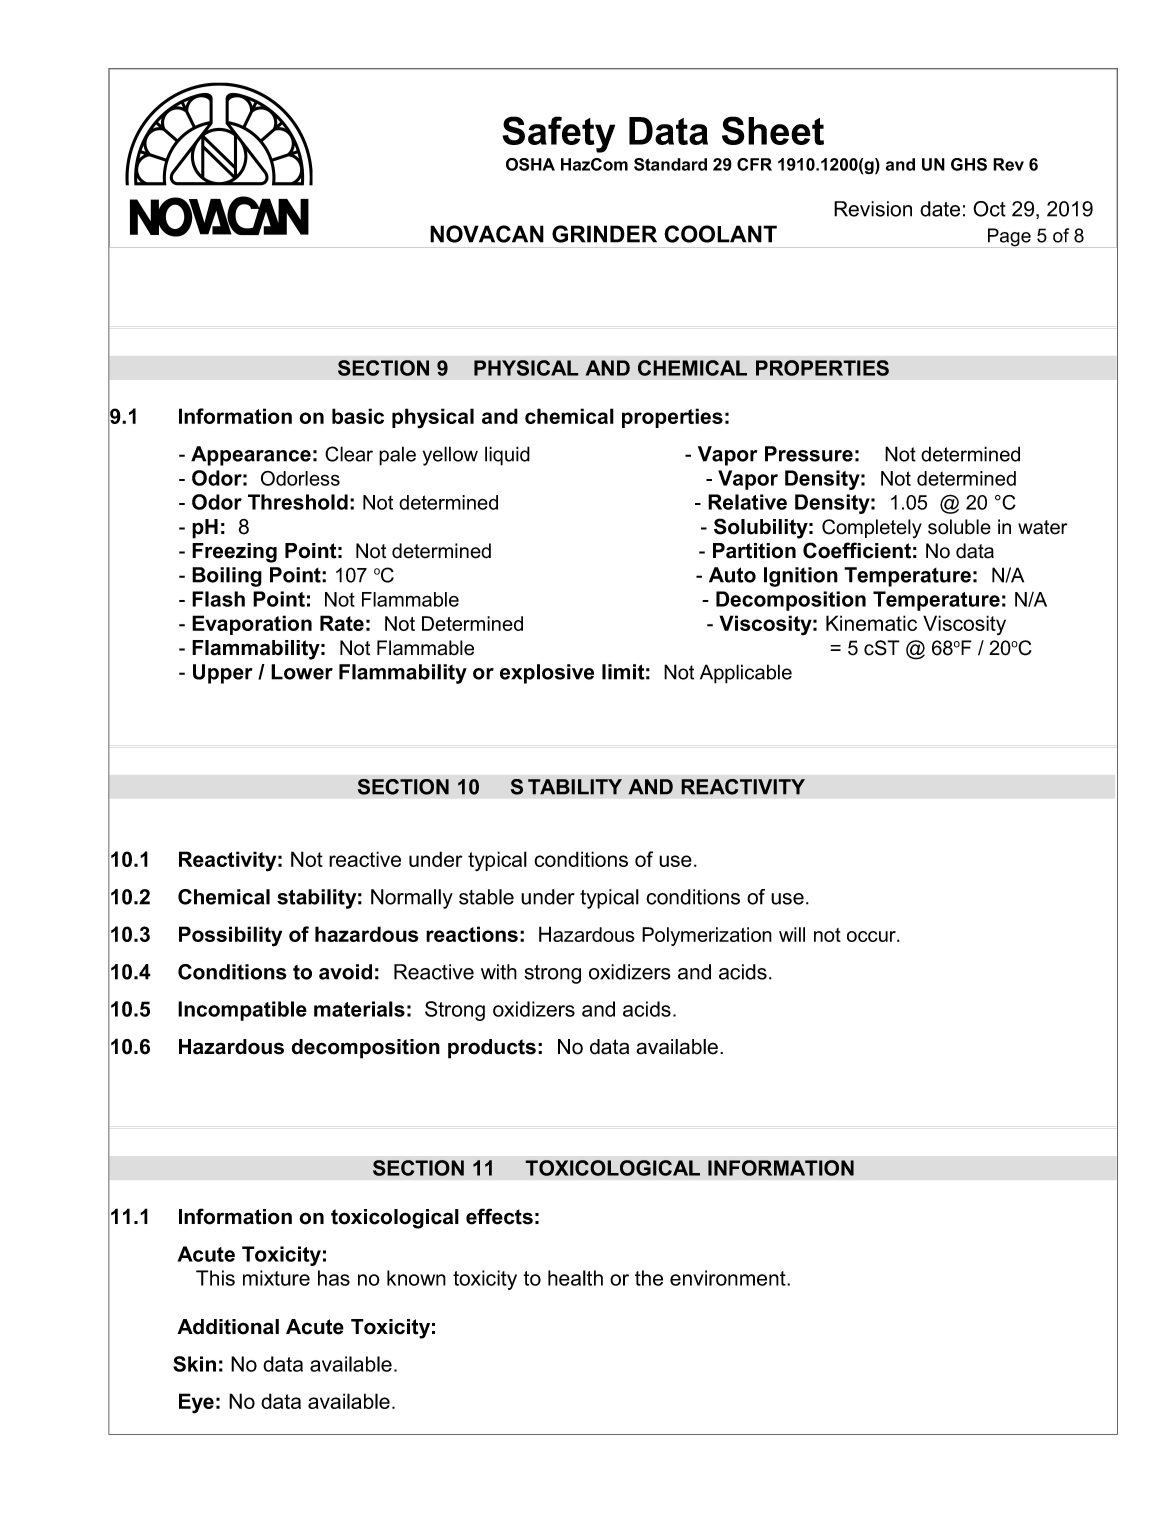 The width and height of the screenshot is (1172, 1516). What do you see at coordinates (228, 1327) in the screenshot?
I see `Additional` at bounding box center [228, 1327].
